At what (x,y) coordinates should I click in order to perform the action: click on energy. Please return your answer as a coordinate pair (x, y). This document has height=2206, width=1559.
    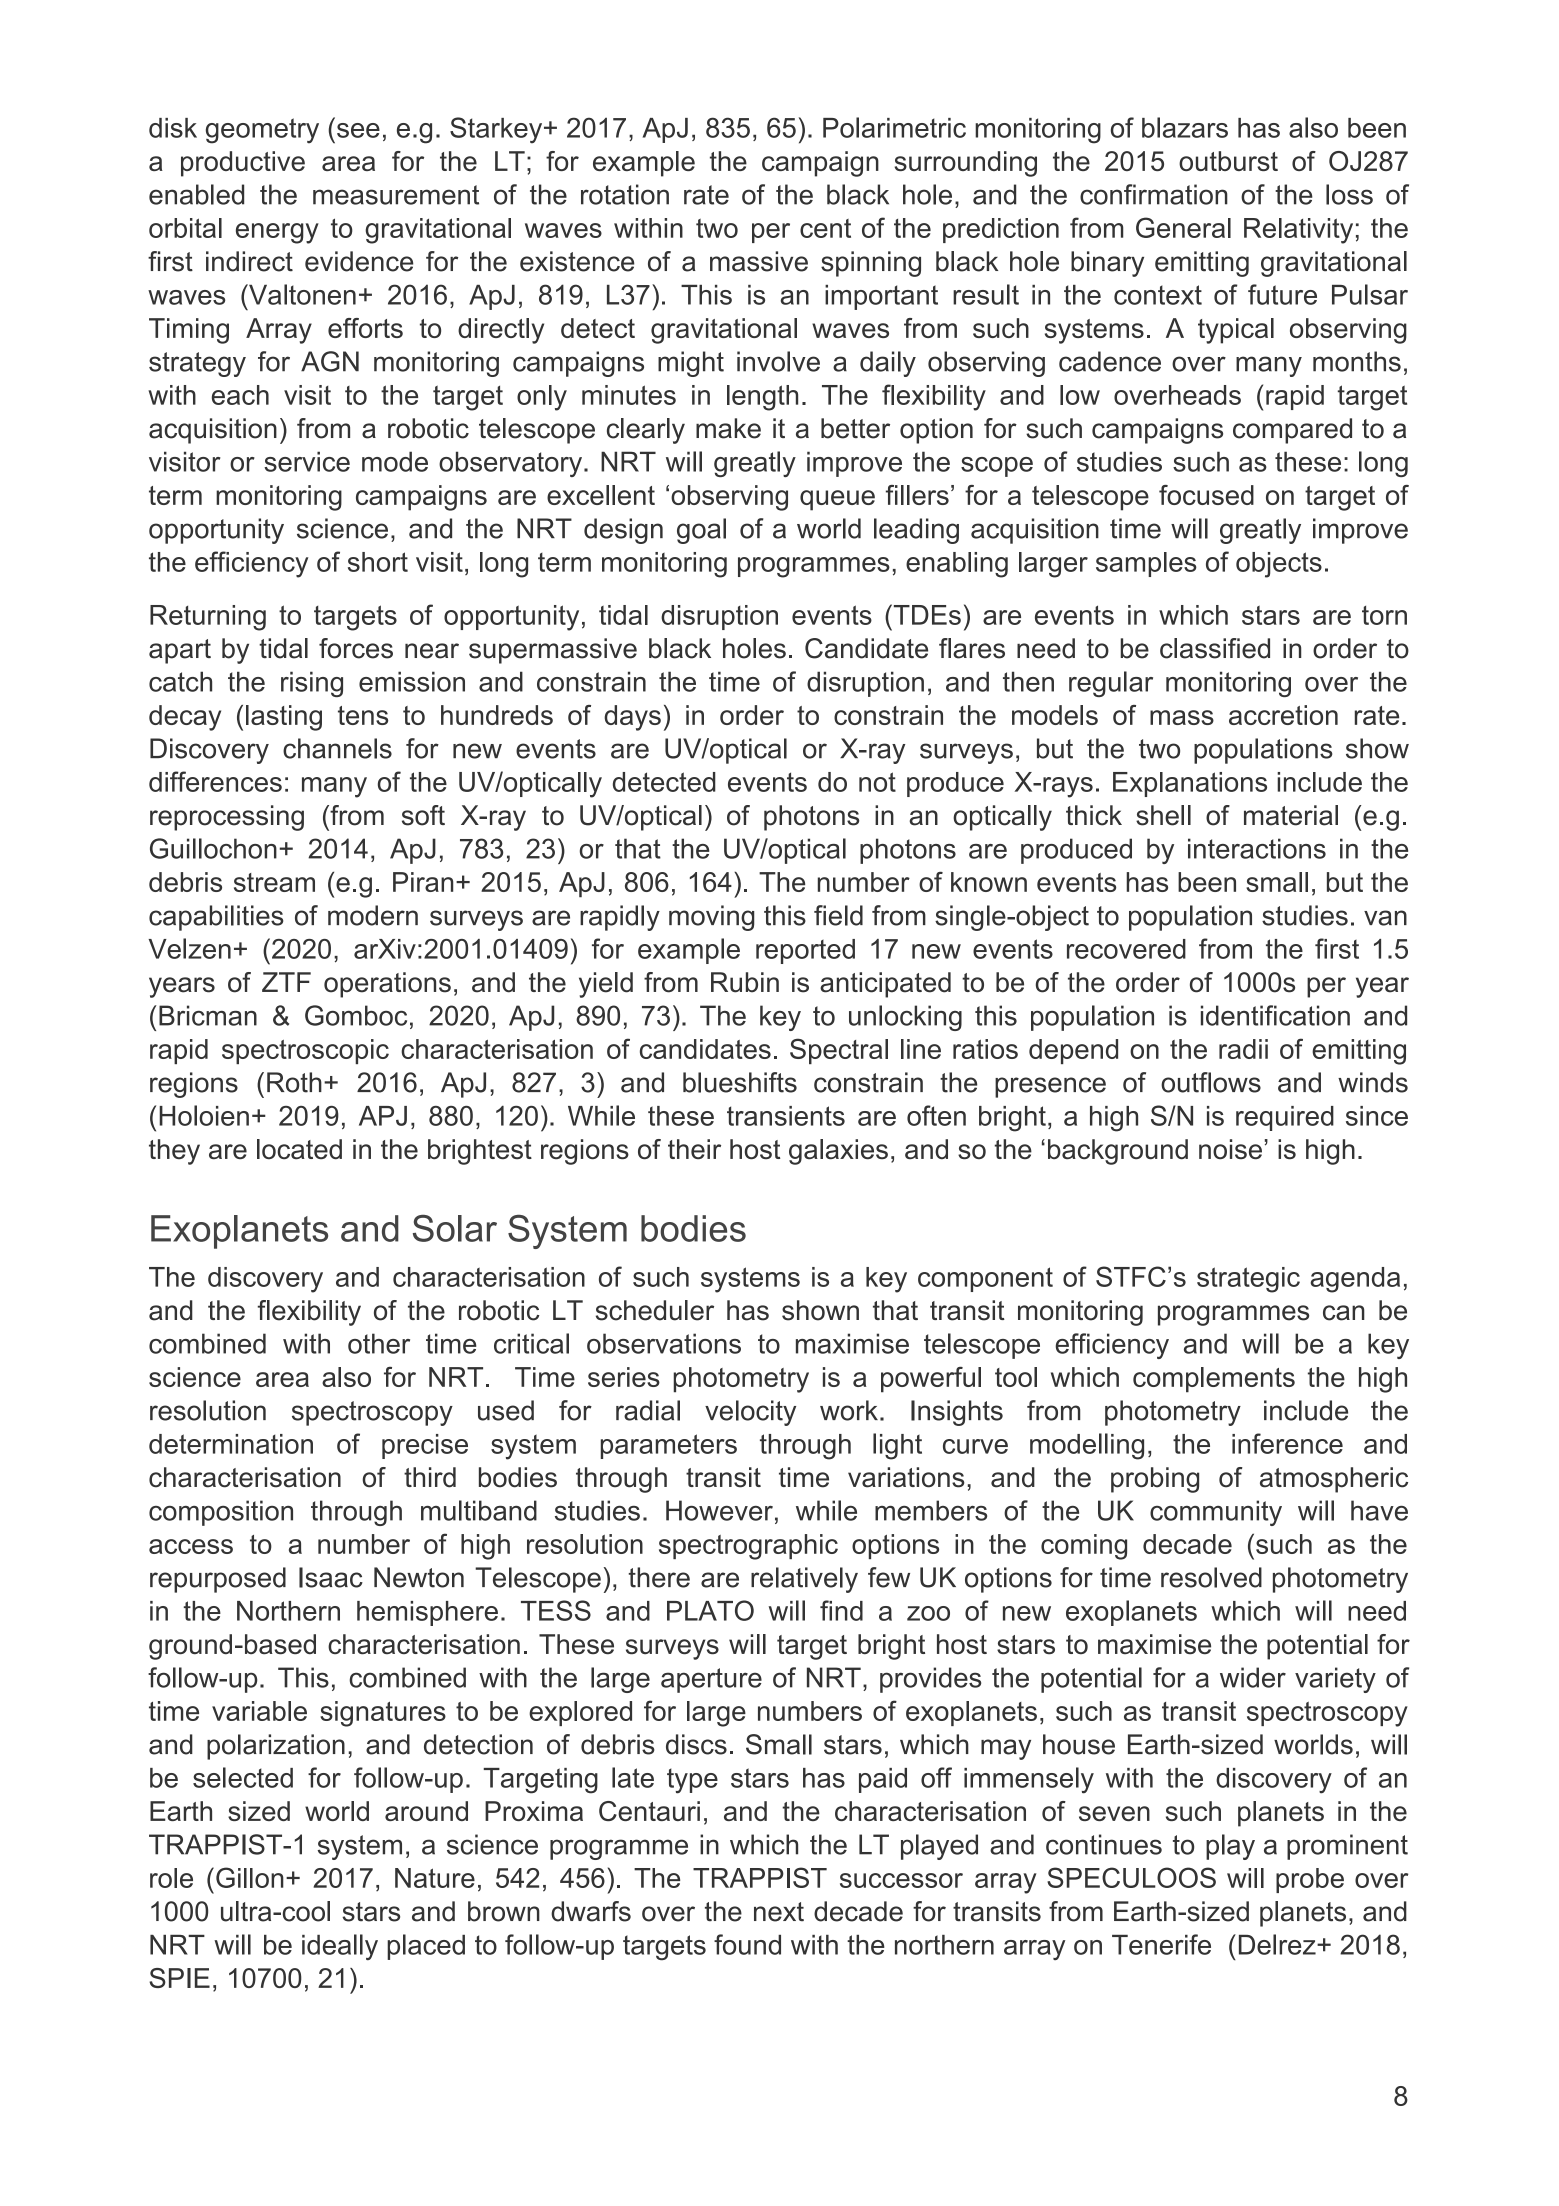
    Looking at the image, I should click on (277, 233).
